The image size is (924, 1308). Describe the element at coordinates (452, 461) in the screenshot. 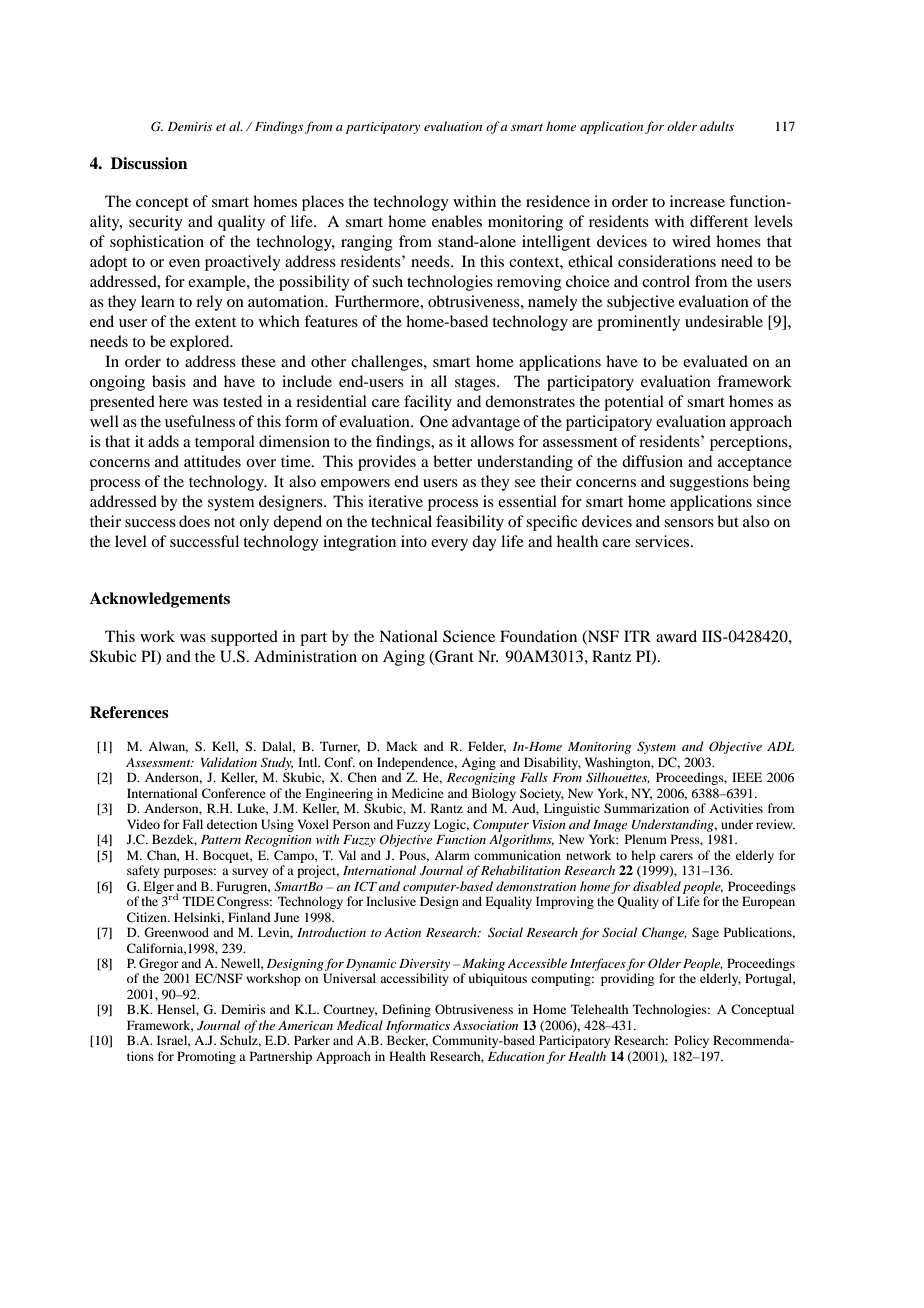

I see `better` at that location.
